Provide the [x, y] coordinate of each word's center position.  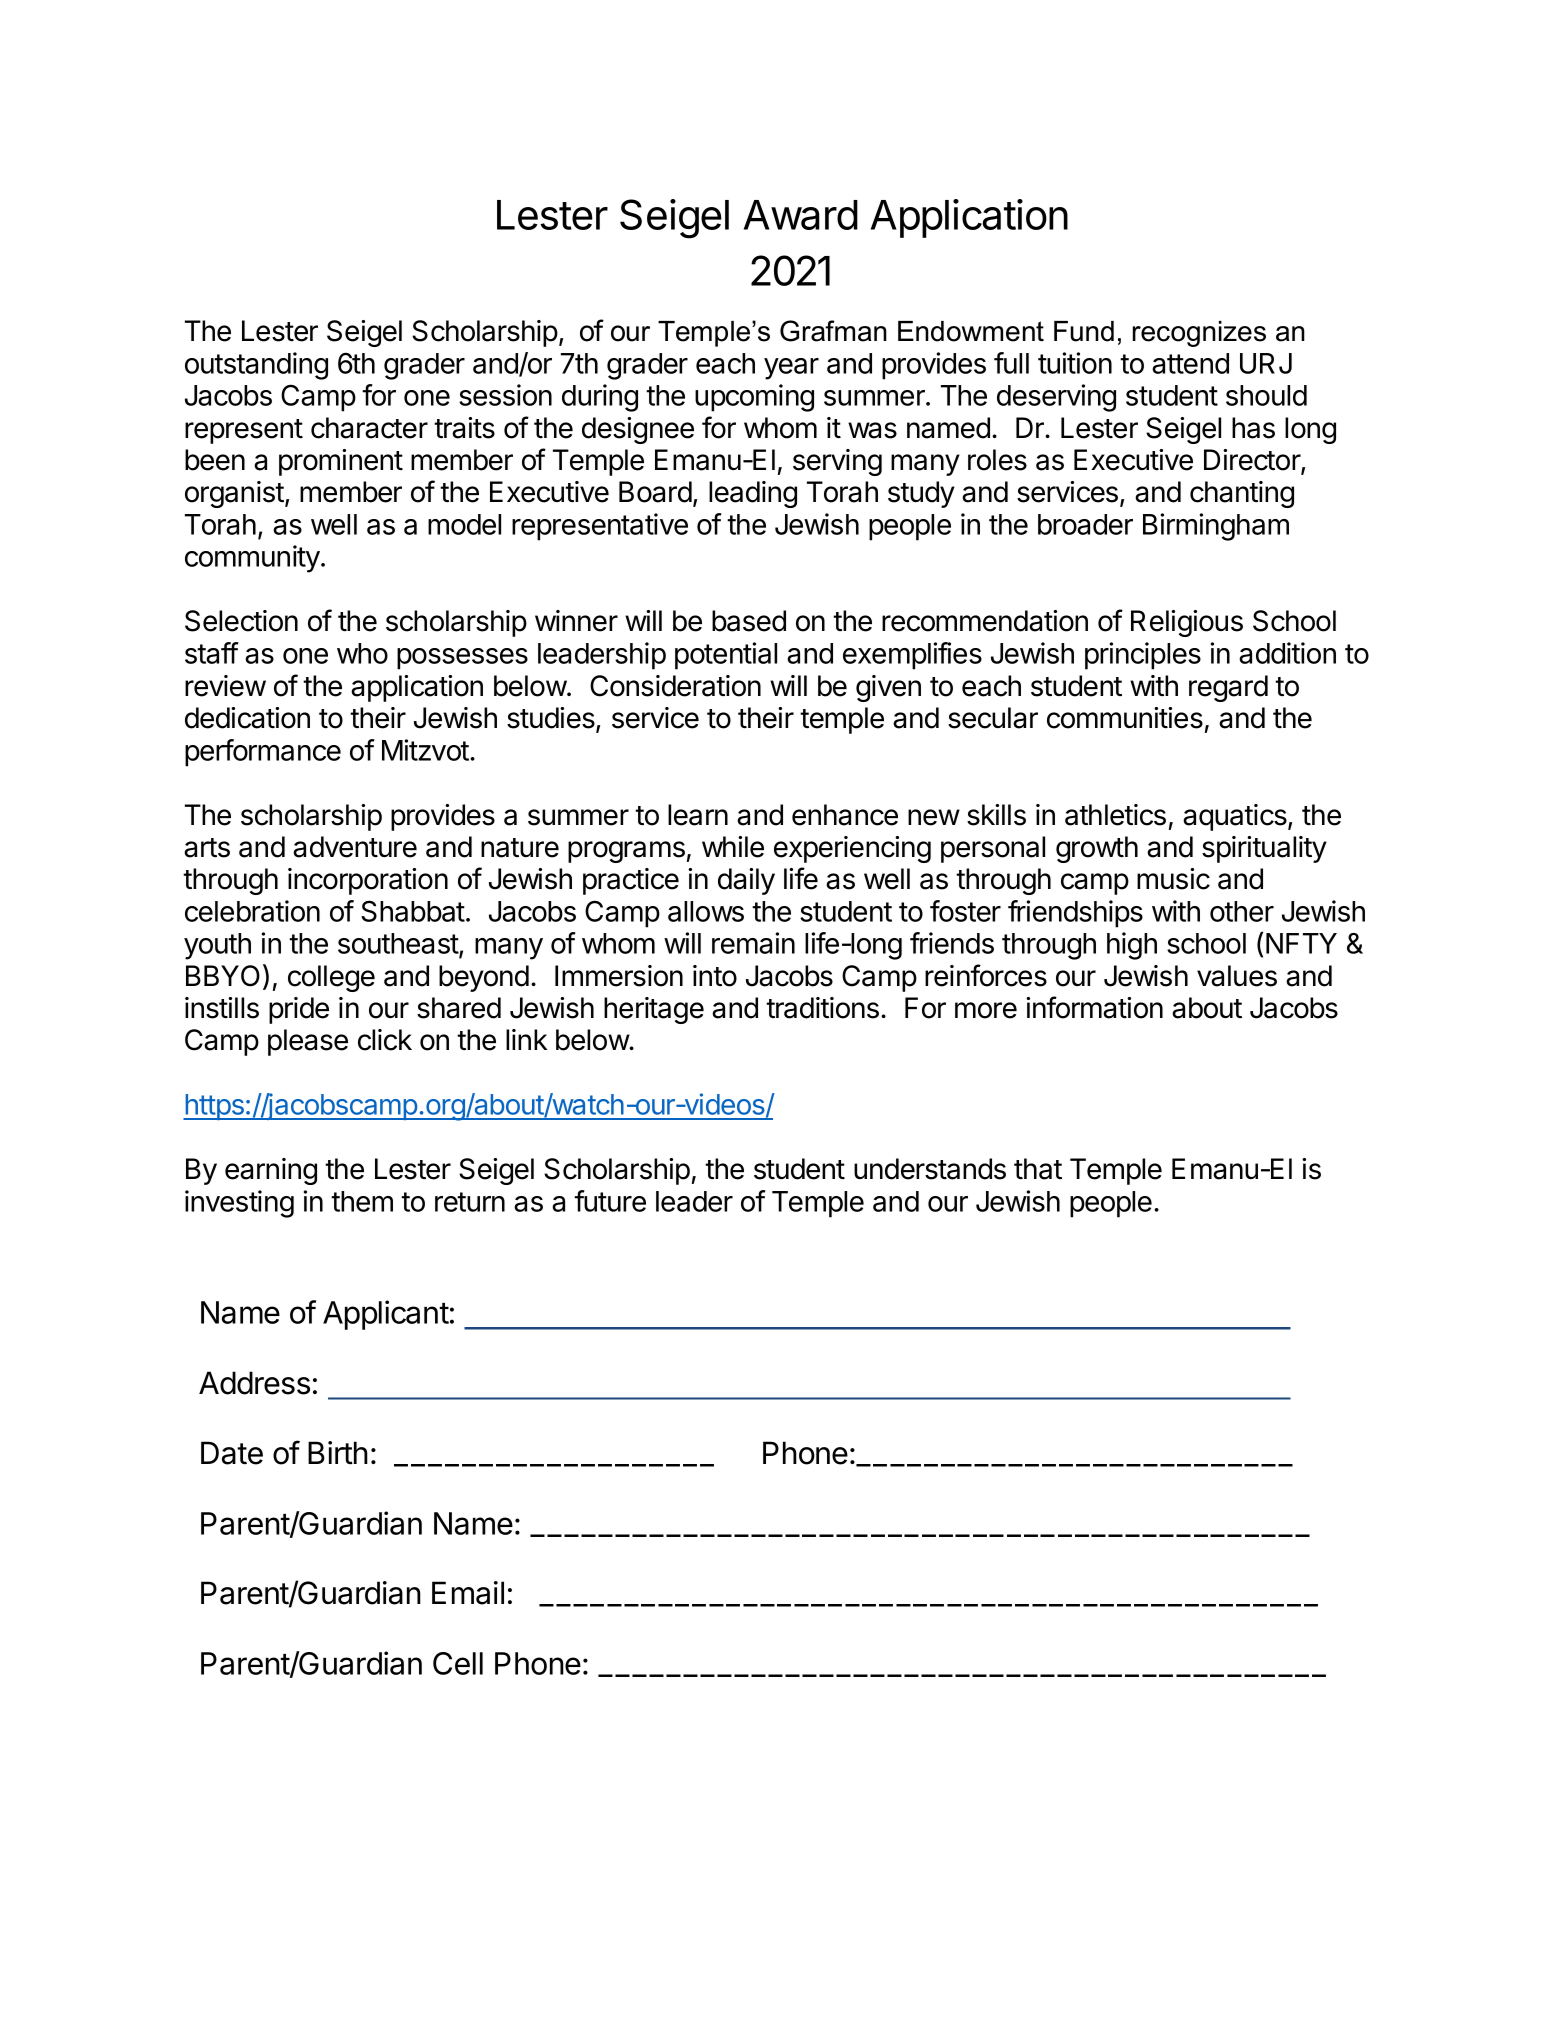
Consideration [675, 686]
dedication [247, 718]
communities [1125, 718]
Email [468, 1593]
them [362, 1201]
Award [801, 215]
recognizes [1199, 334]
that [1038, 1169]
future [610, 1201]
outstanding [256, 366]
